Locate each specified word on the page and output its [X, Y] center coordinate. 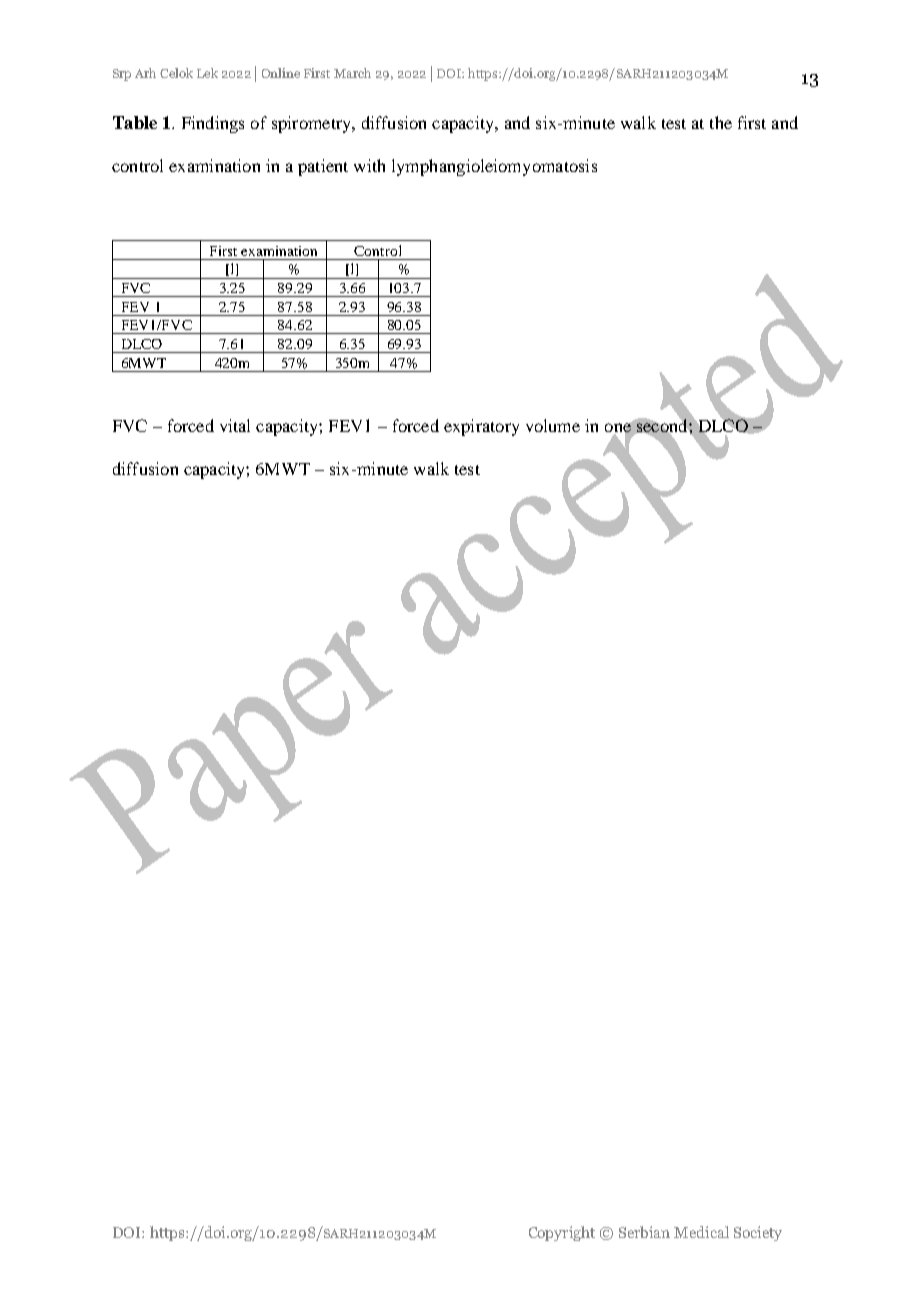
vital [235, 425]
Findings [213, 124]
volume [553, 425]
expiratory [481, 427]
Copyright [562, 1233]
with [369, 165]
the [721, 122]
